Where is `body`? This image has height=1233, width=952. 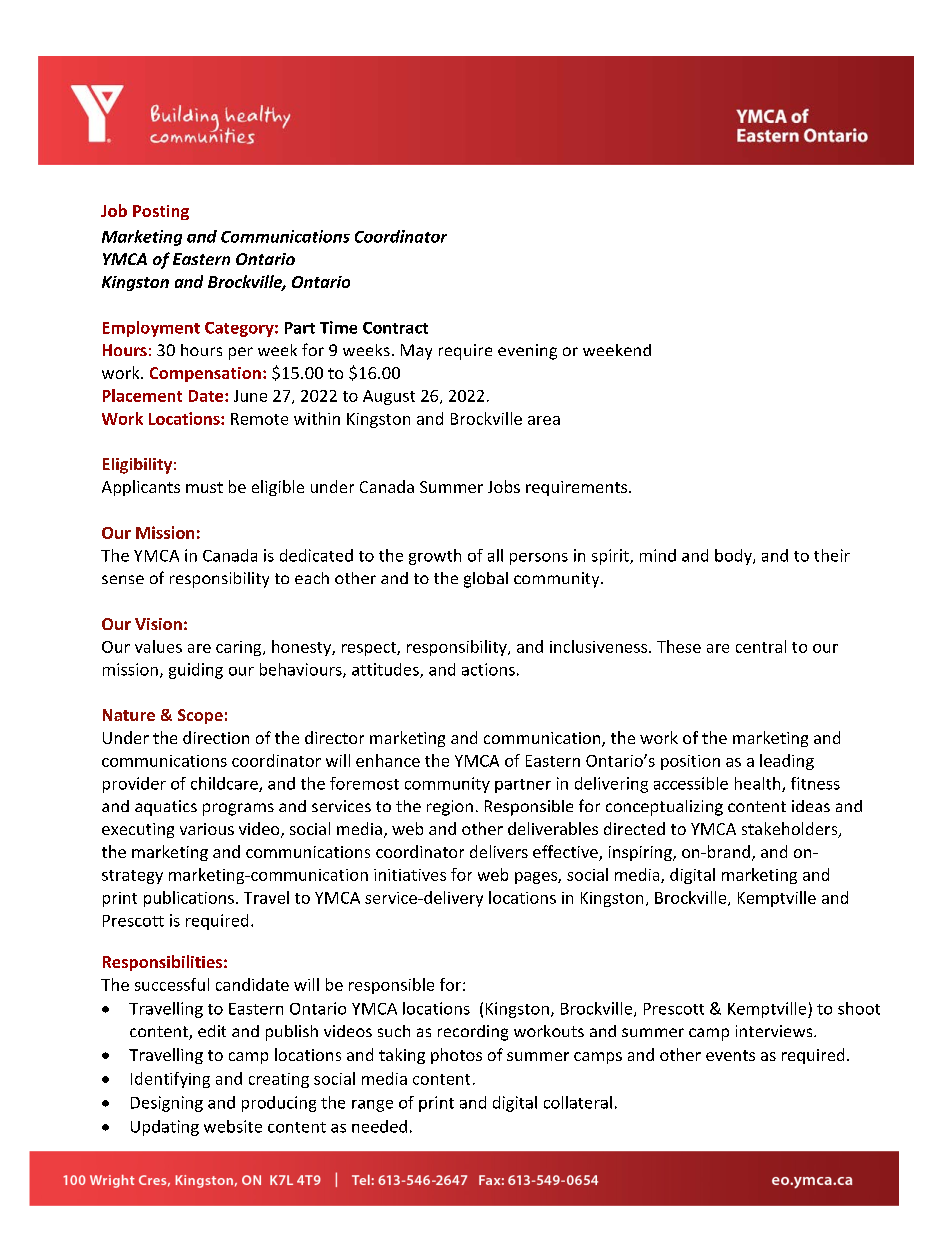
body is located at coordinates (734, 557).
